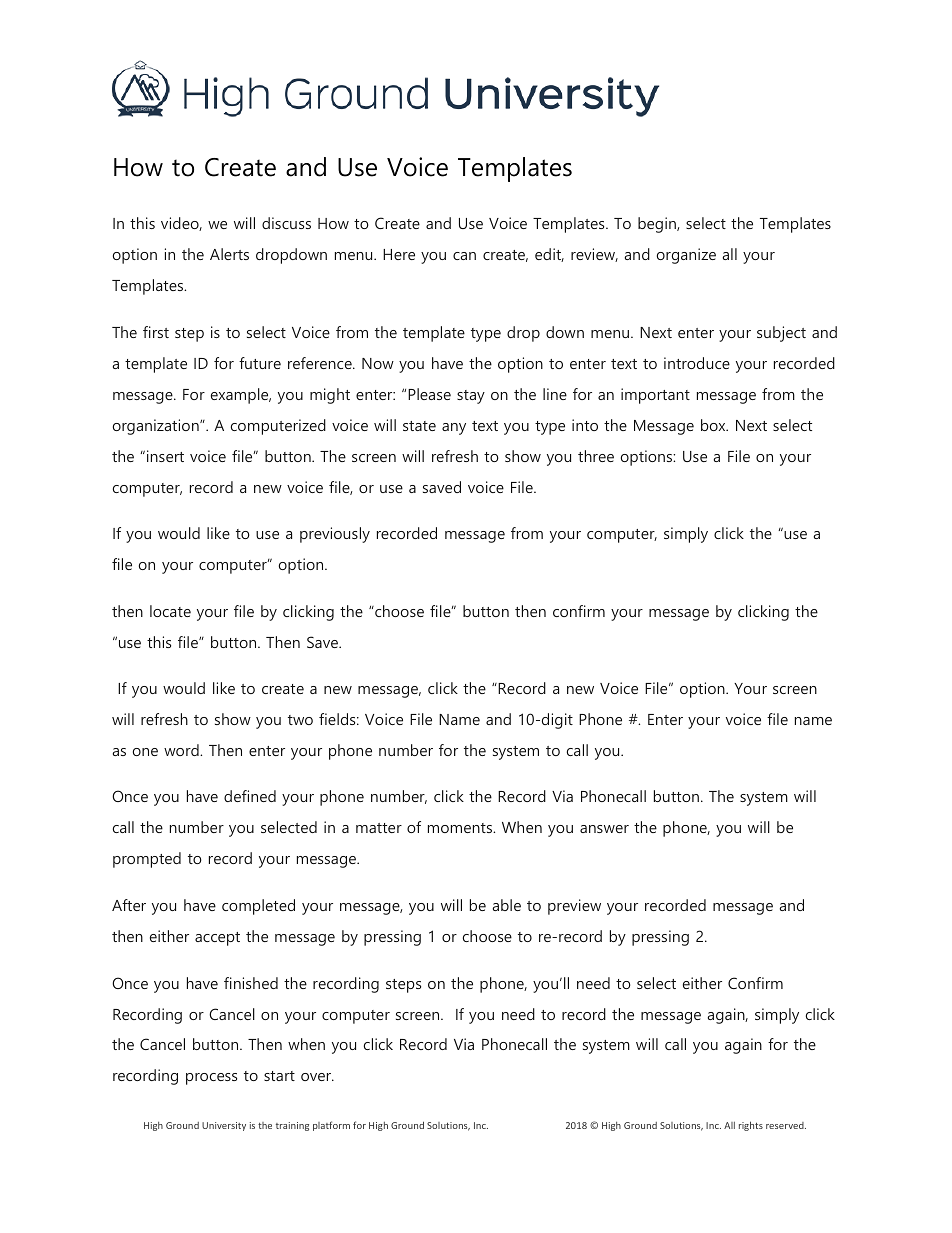 The height and width of the screenshot is (1233, 952). Describe the element at coordinates (686, 256) in the screenshot. I see `organize` at that location.
